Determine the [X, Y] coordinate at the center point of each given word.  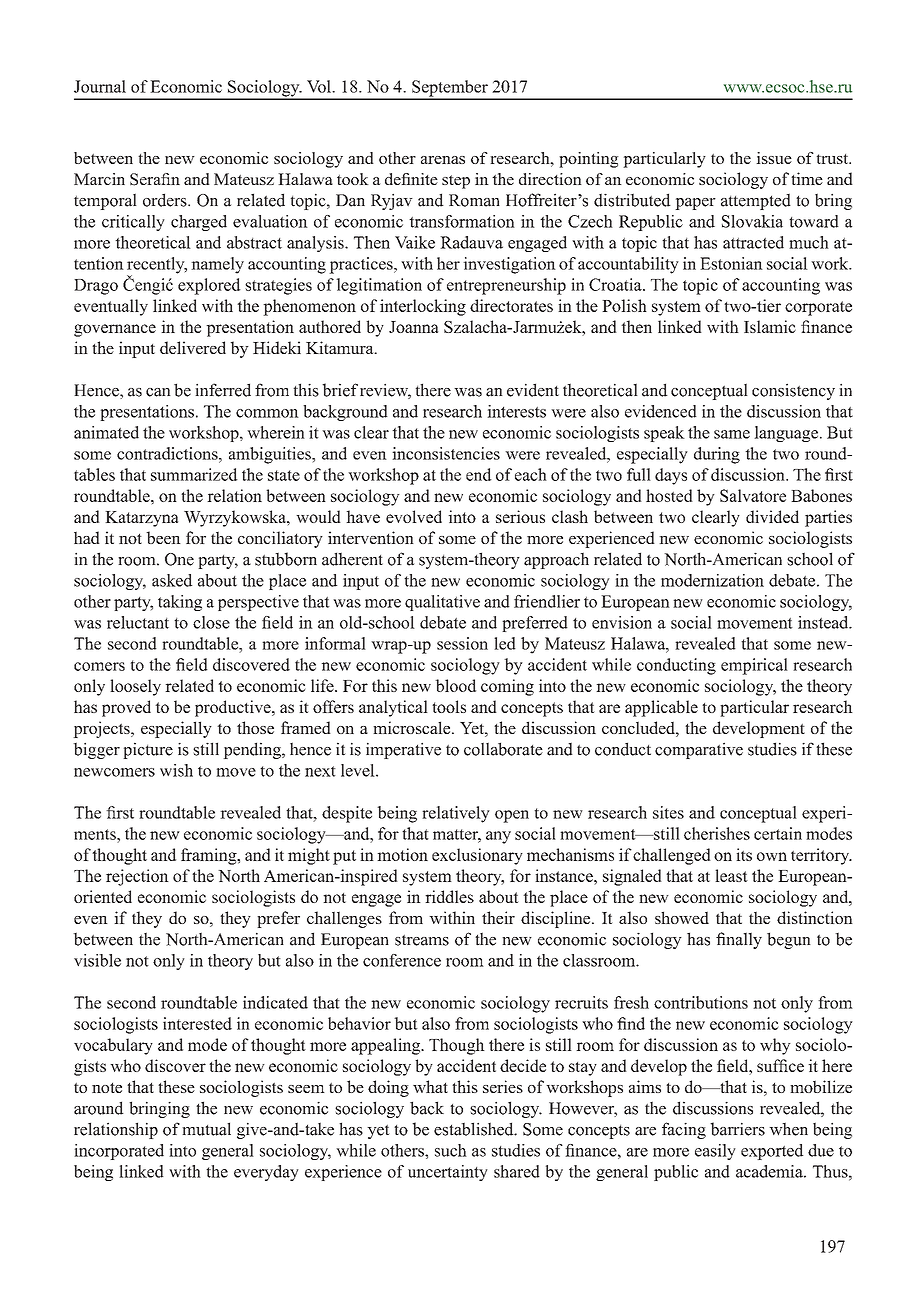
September [450, 89]
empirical [754, 666]
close [211, 622]
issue [774, 158]
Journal [100, 86]
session [462, 643]
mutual [206, 1129]
